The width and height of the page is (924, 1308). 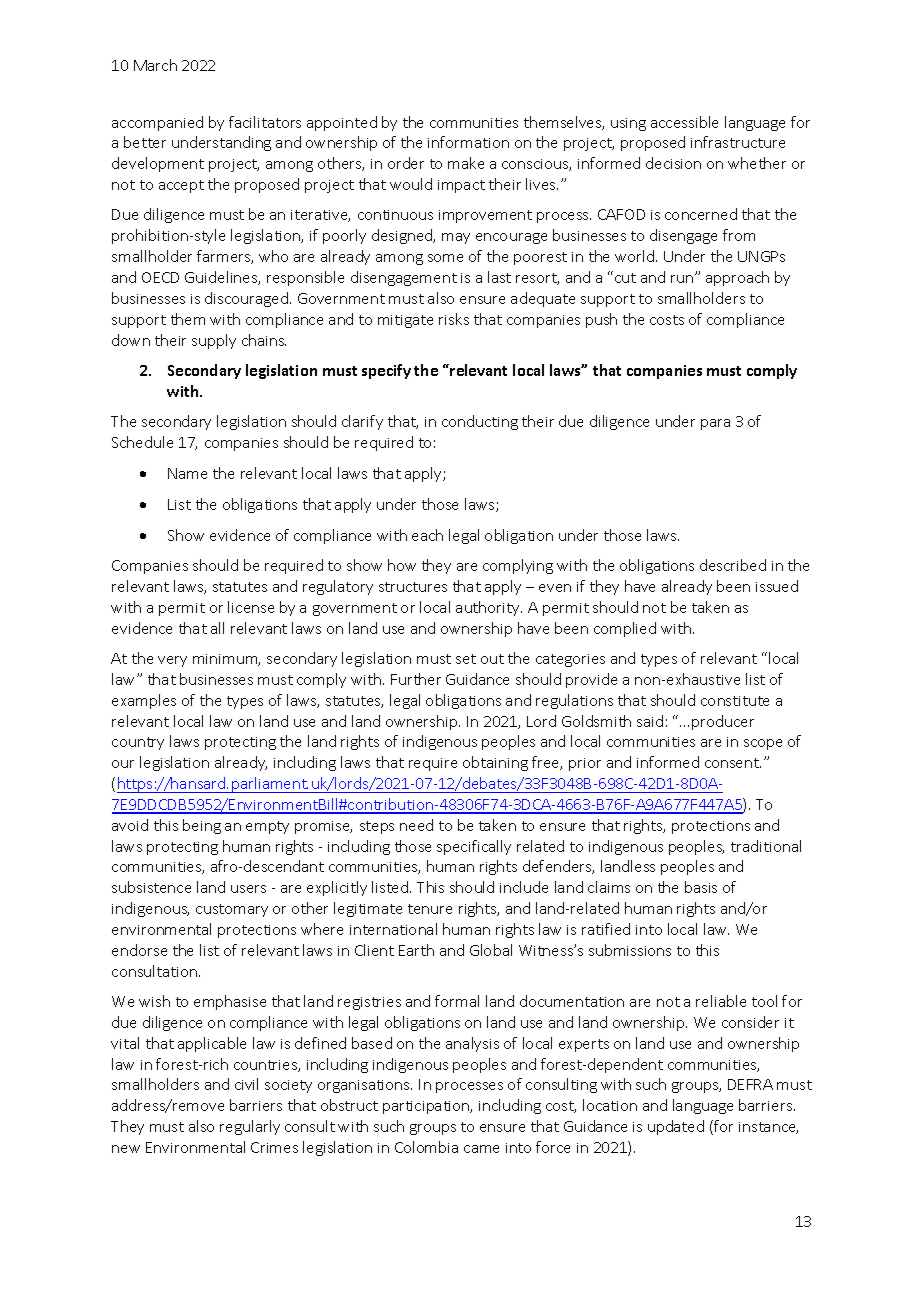 What do you see at coordinates (251, 607) in the page?
I see `license` at bounding box center [251, 607].
